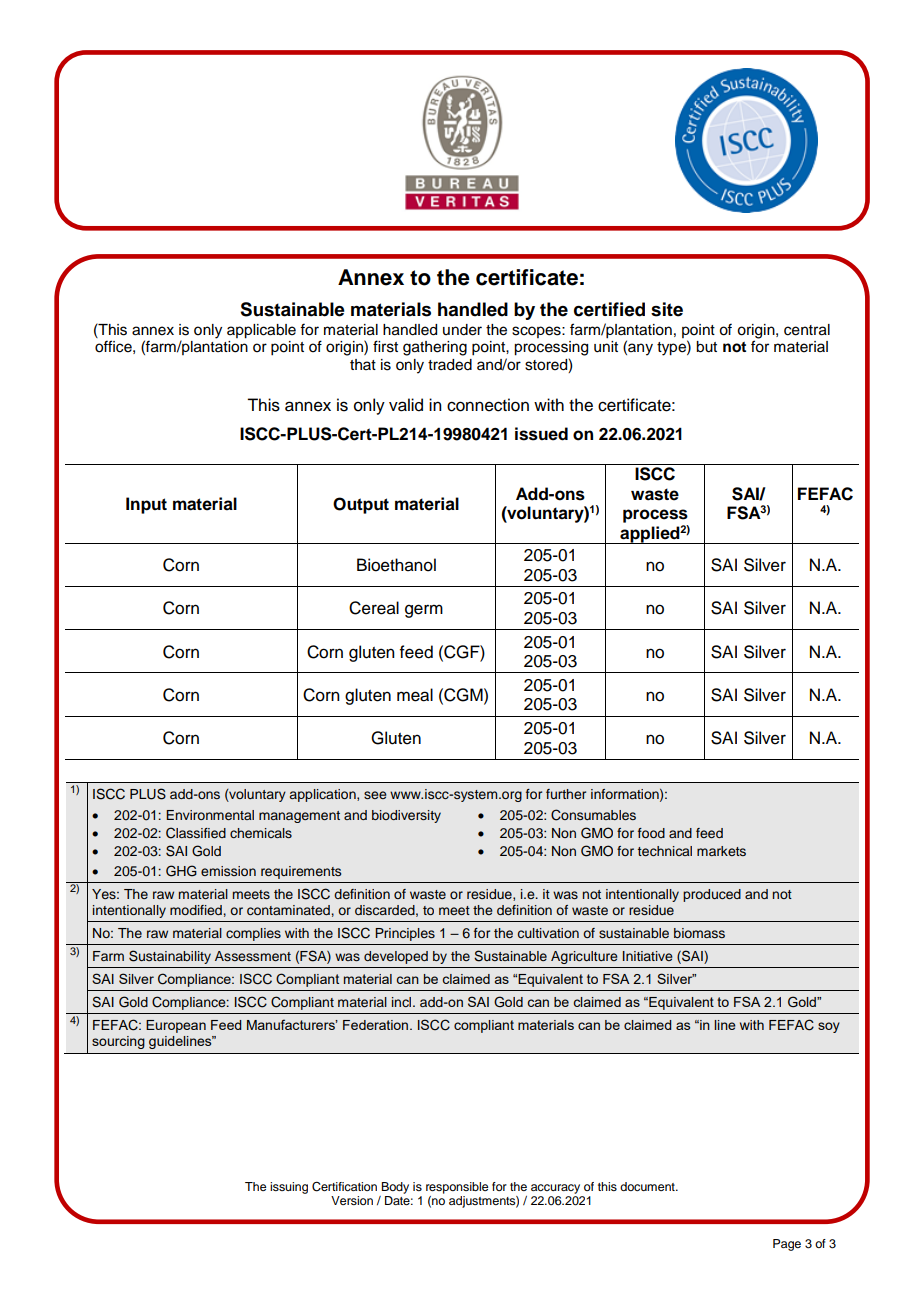 This document has width=924, height=1309. I want to click on Cereal, so click(374, 608).
